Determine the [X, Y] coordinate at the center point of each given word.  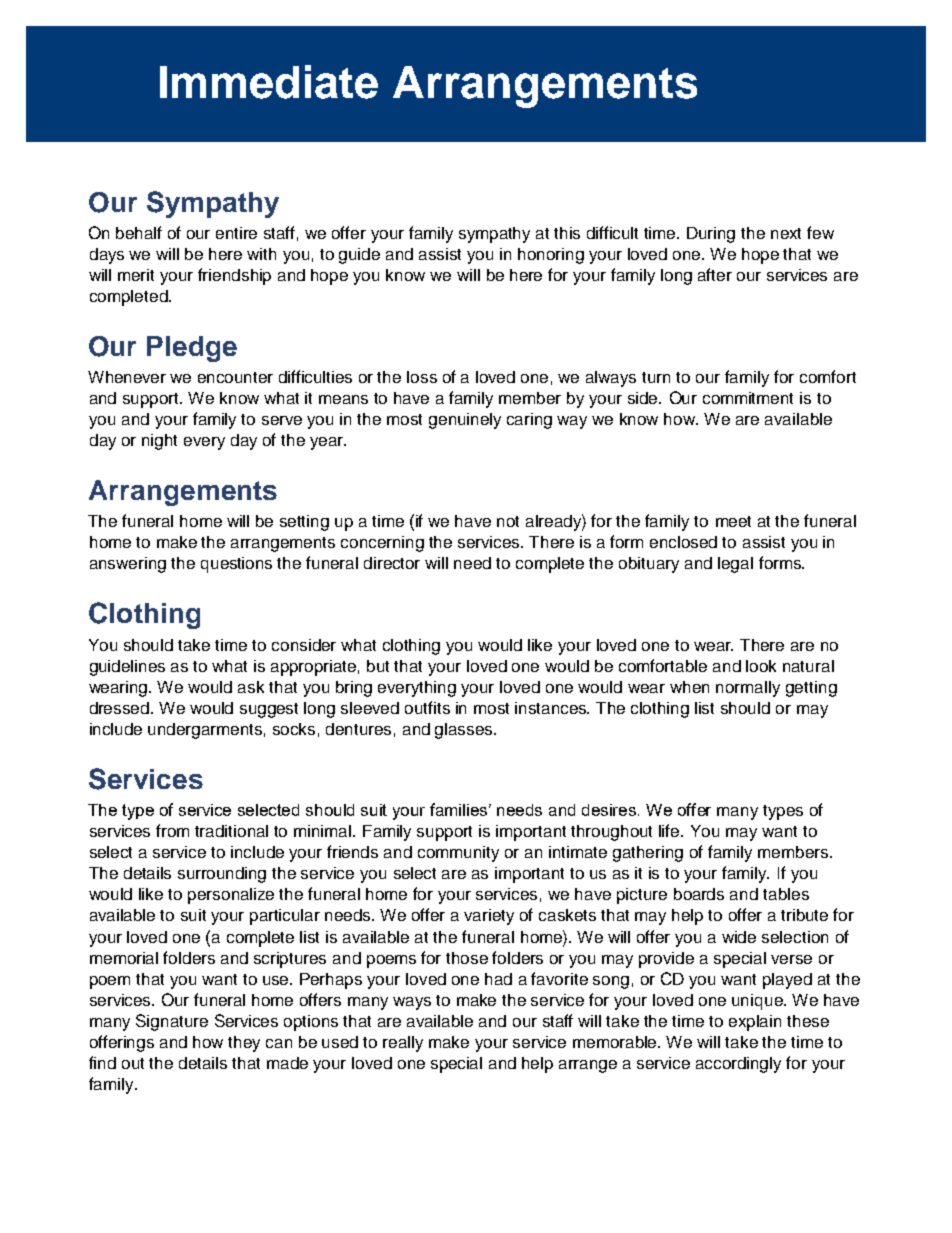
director [392, 563]
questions [236, 565]
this [567, 233]
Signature [172, 1022]
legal [735, 565]
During [711, 235]
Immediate [269, 82]
